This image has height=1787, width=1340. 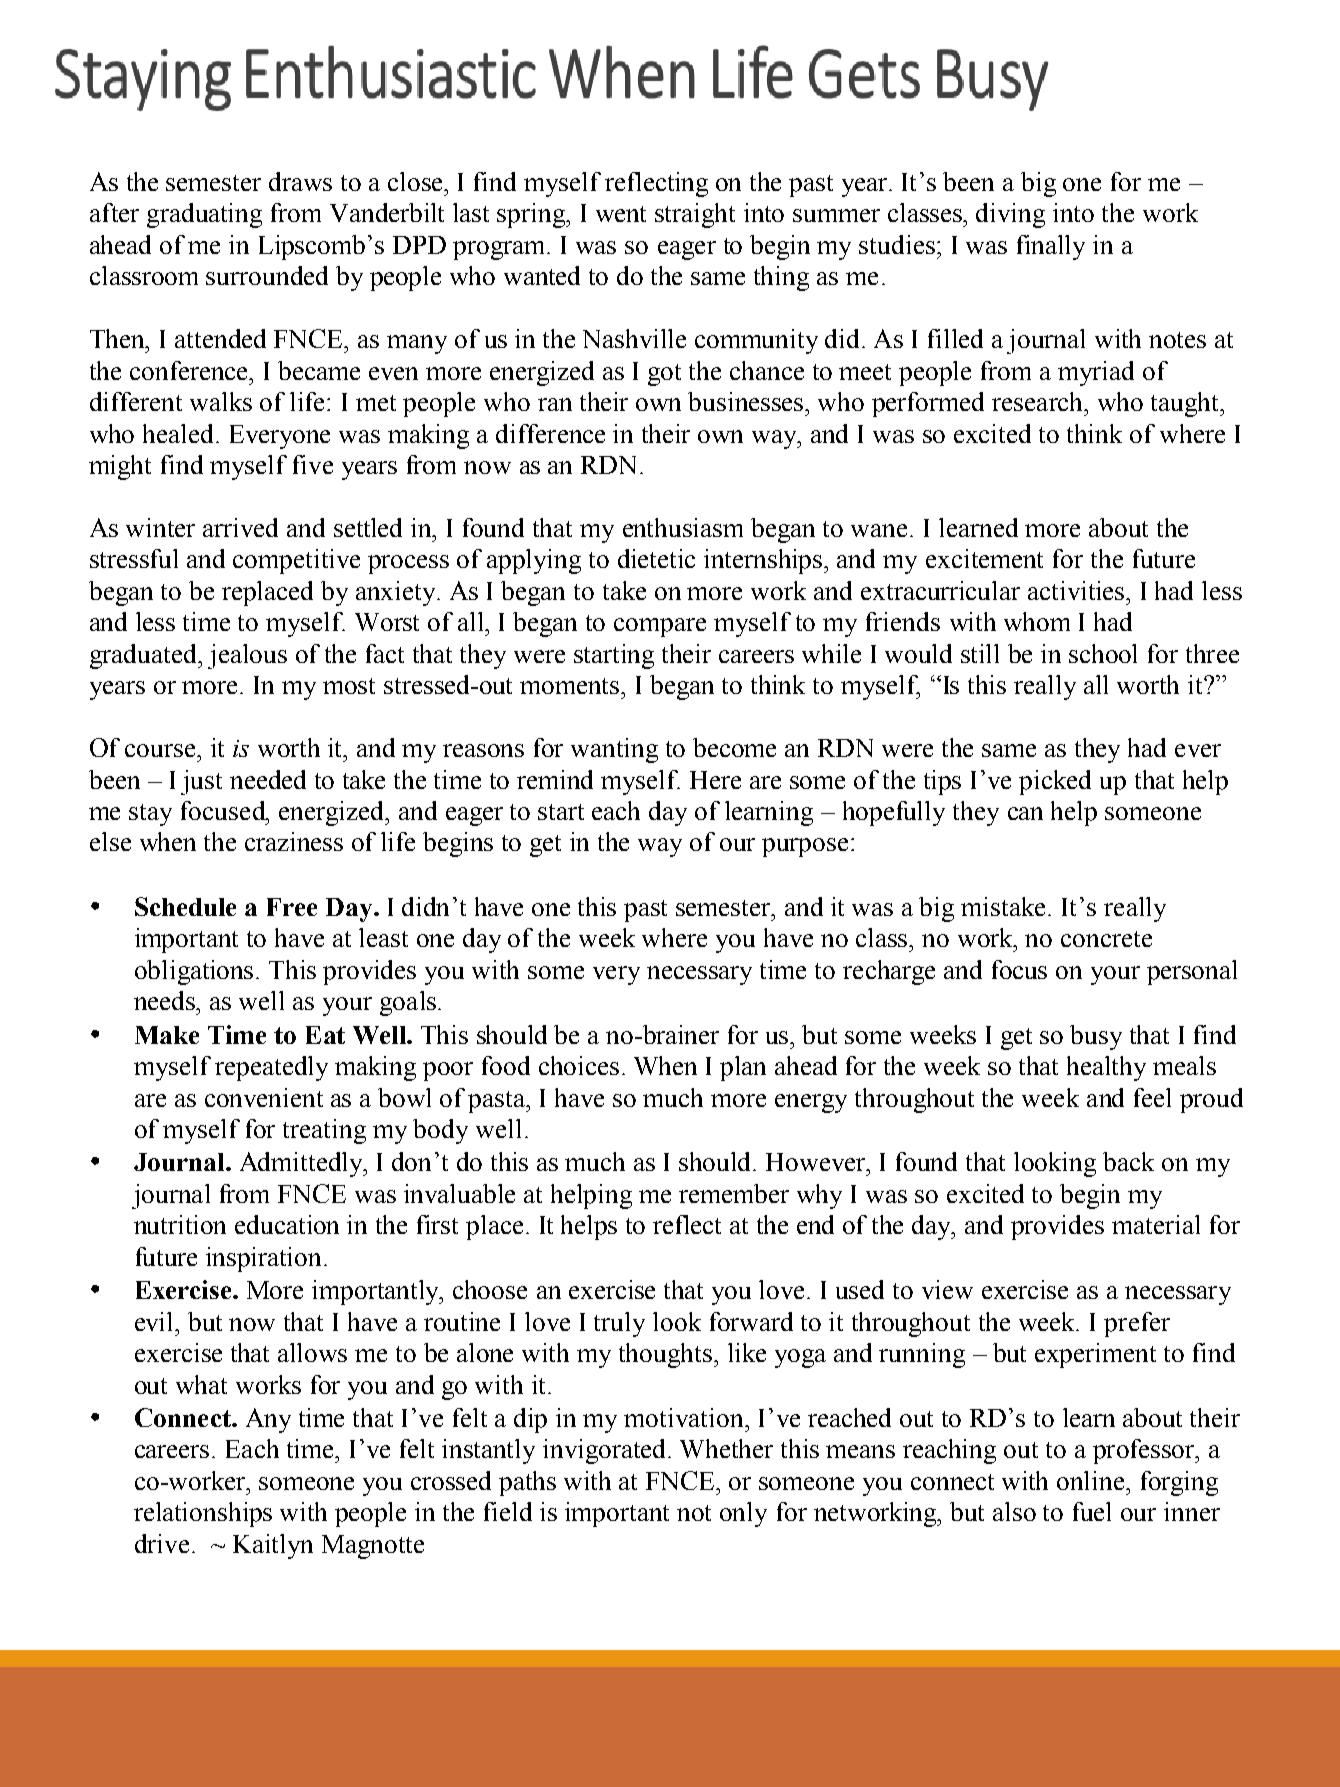 I want to click on graduating, so click(x=204, y=215).
